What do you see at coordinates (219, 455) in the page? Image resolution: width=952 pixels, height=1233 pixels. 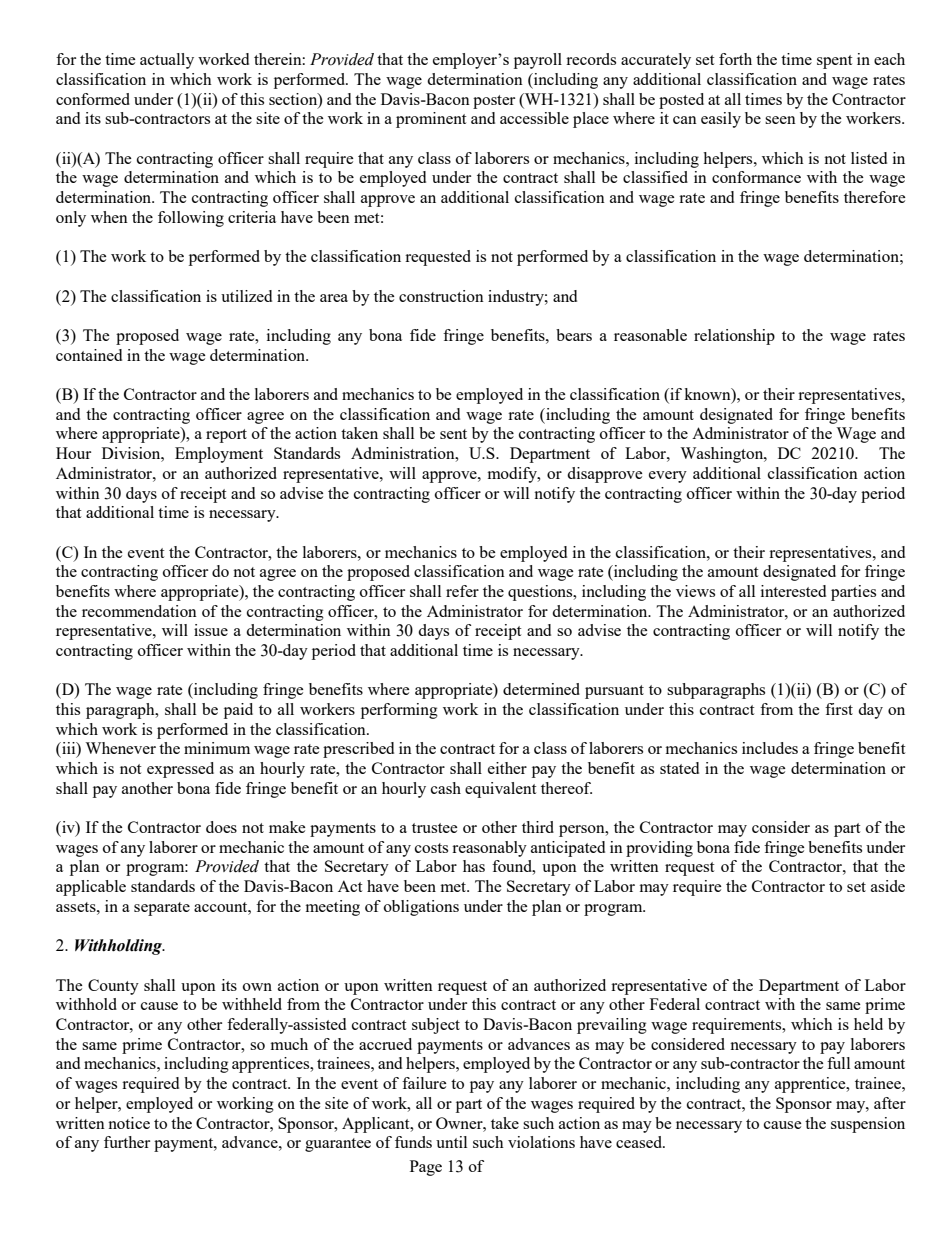 I see `Employment` at bounding box center [219, 455].
